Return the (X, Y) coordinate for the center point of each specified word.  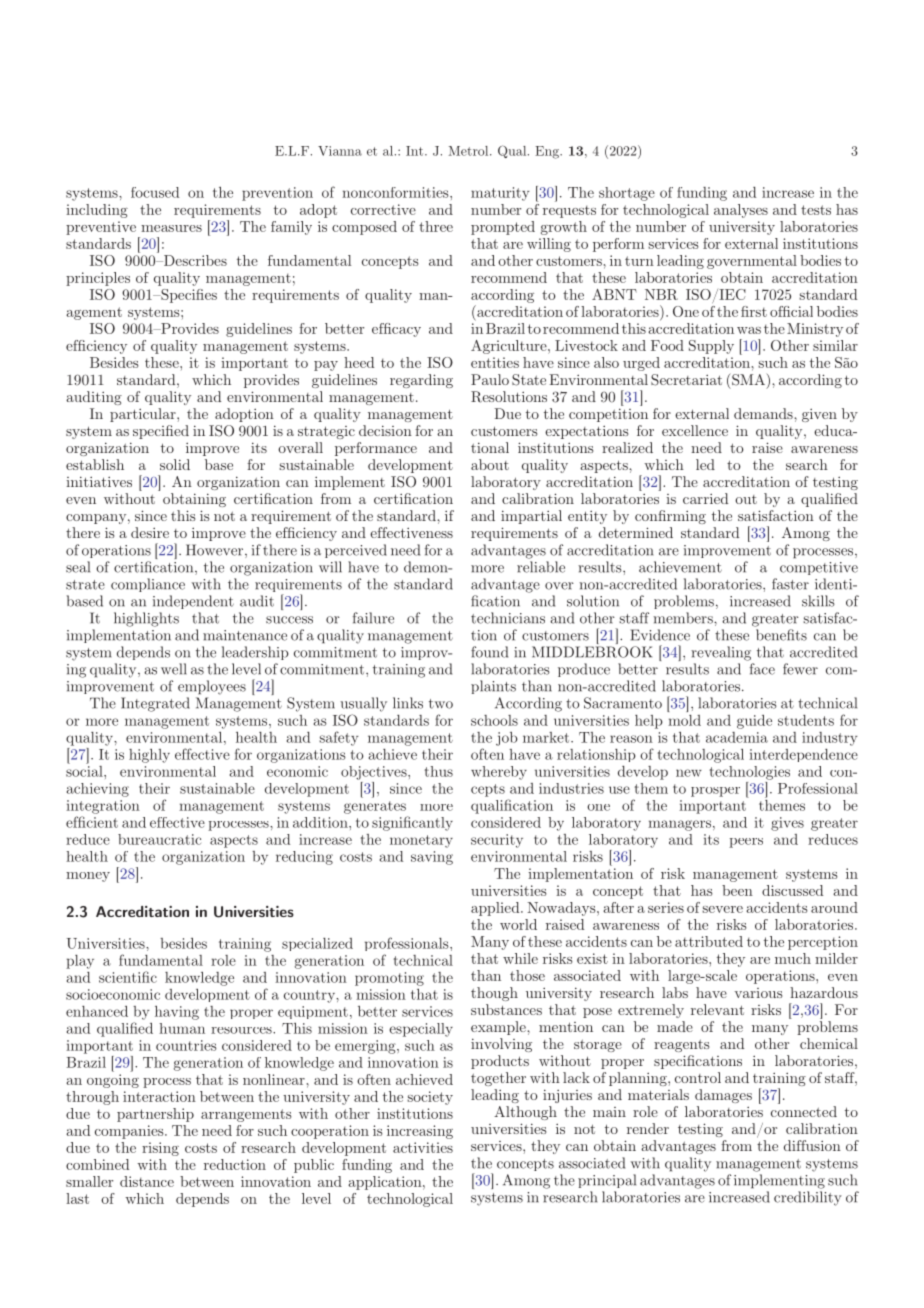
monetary (421, 841)
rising (160, 1149)
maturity (500, 194)
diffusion (812, 1145)
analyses (741, 211)
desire (150, 532)
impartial (531, 517)
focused (155, 192)
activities (423, 1147)
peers (746, 843)
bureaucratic (159, 839)
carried (705, 498)
